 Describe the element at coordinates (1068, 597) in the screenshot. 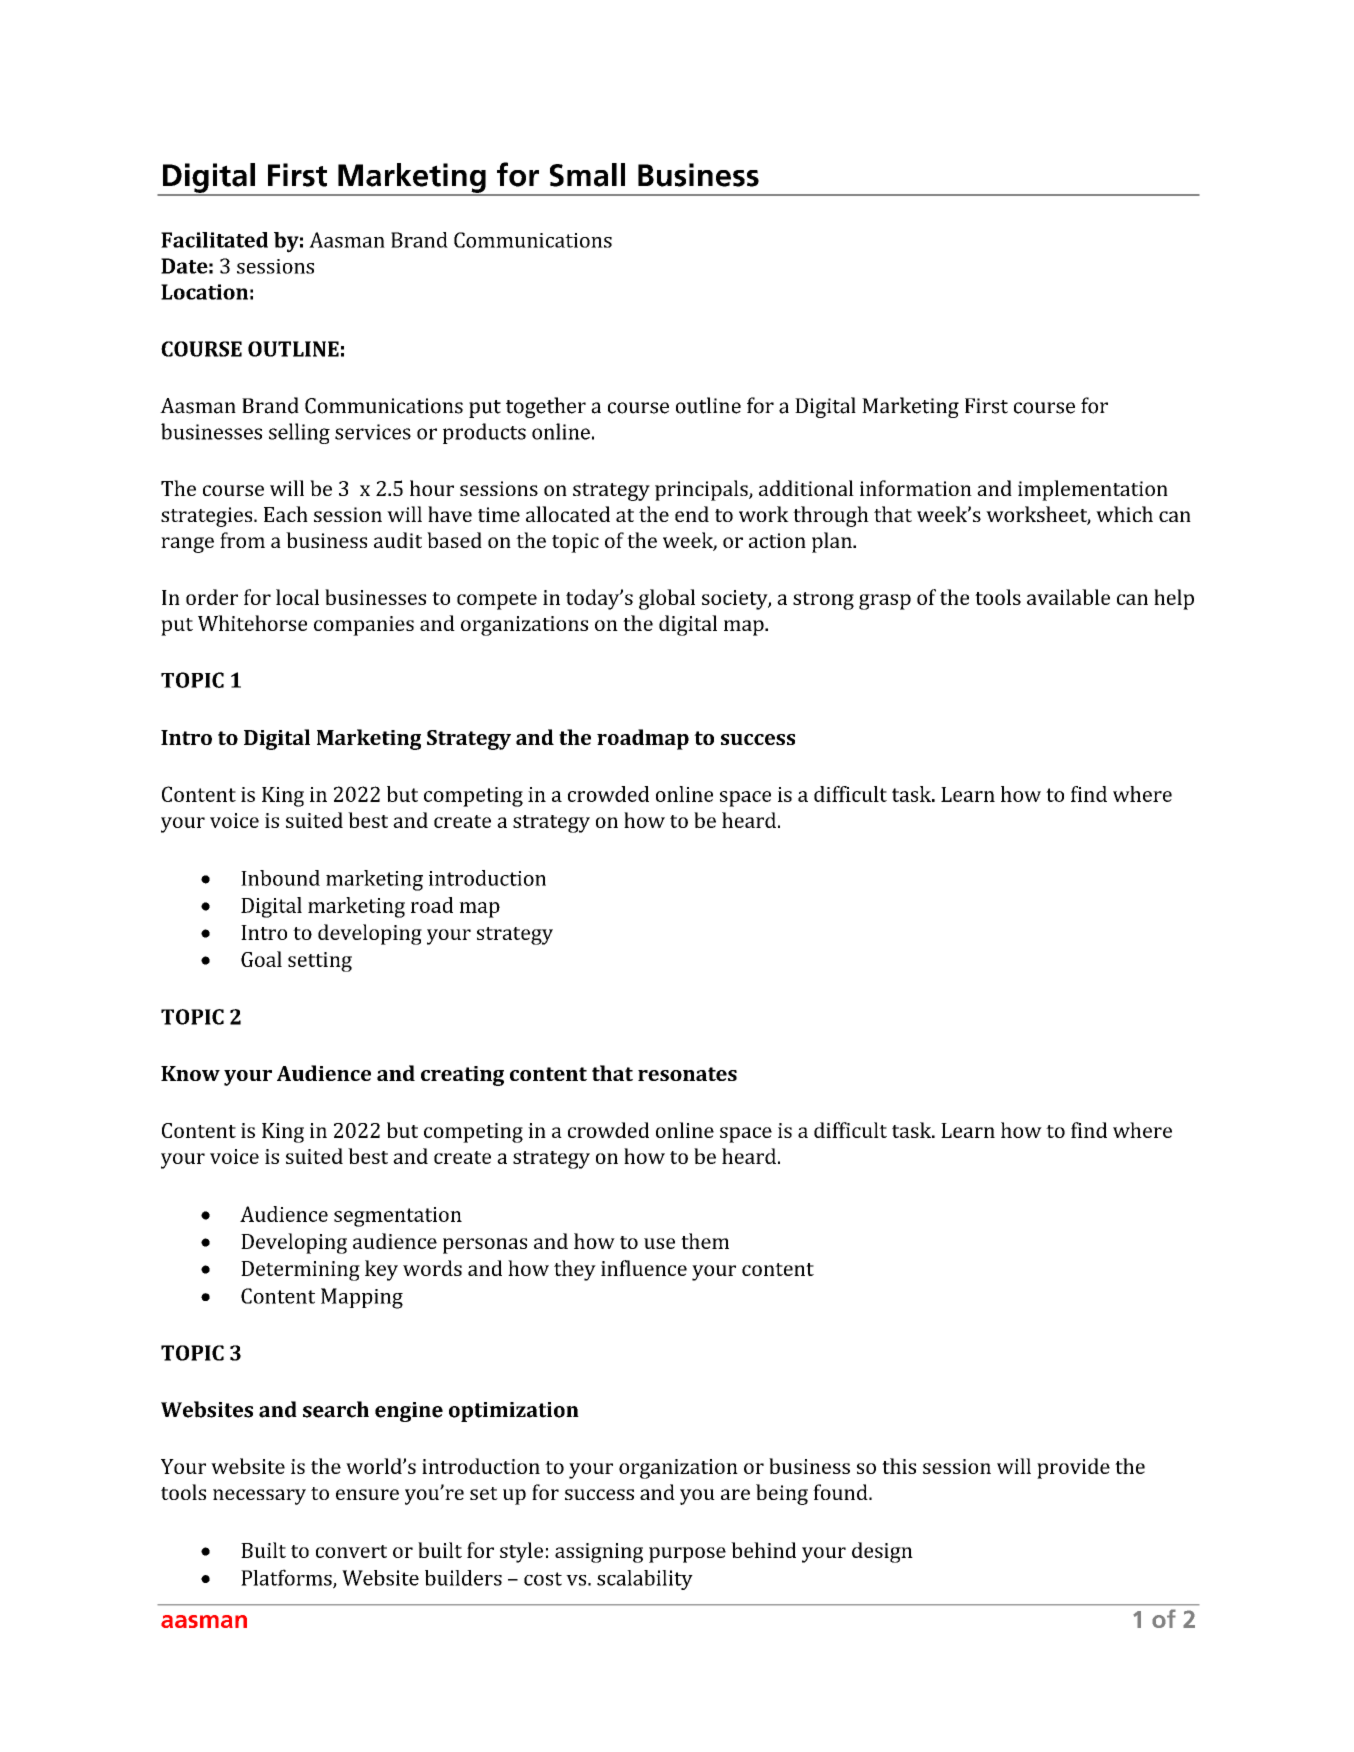

I see `available` at that location.
